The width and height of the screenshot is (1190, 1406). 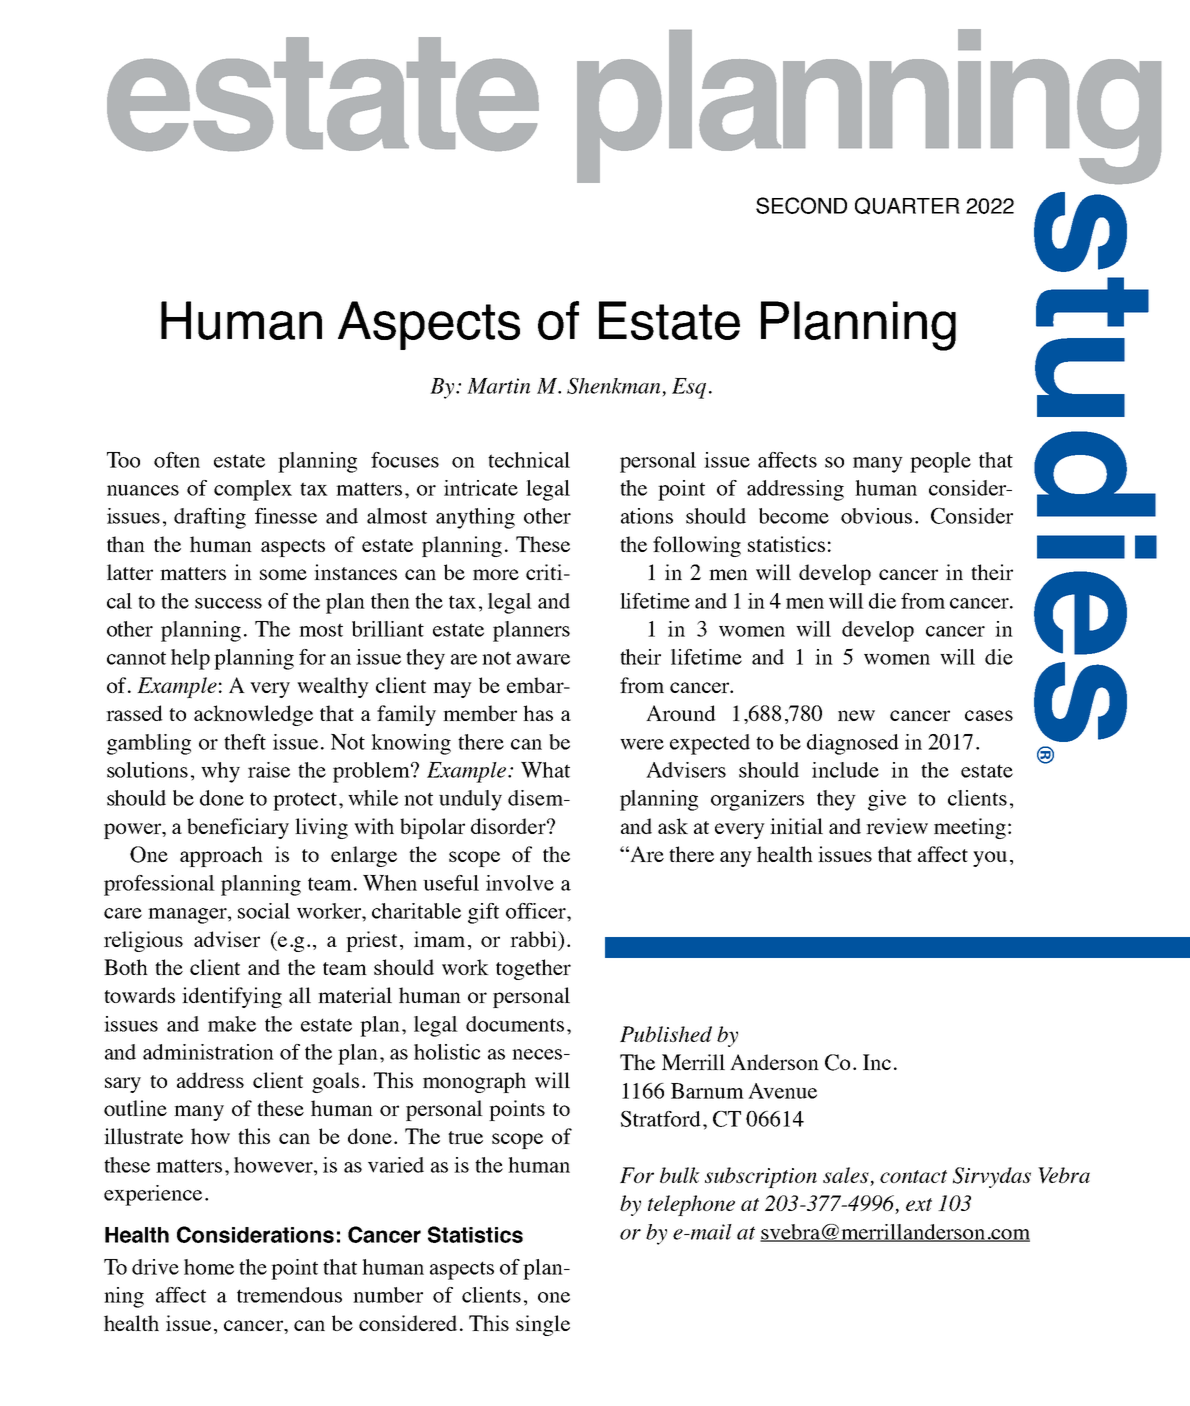 What do you see at coordinates (534, 939) in the screenshot?
I see `rabbi` at bounding box center [534, 939].
